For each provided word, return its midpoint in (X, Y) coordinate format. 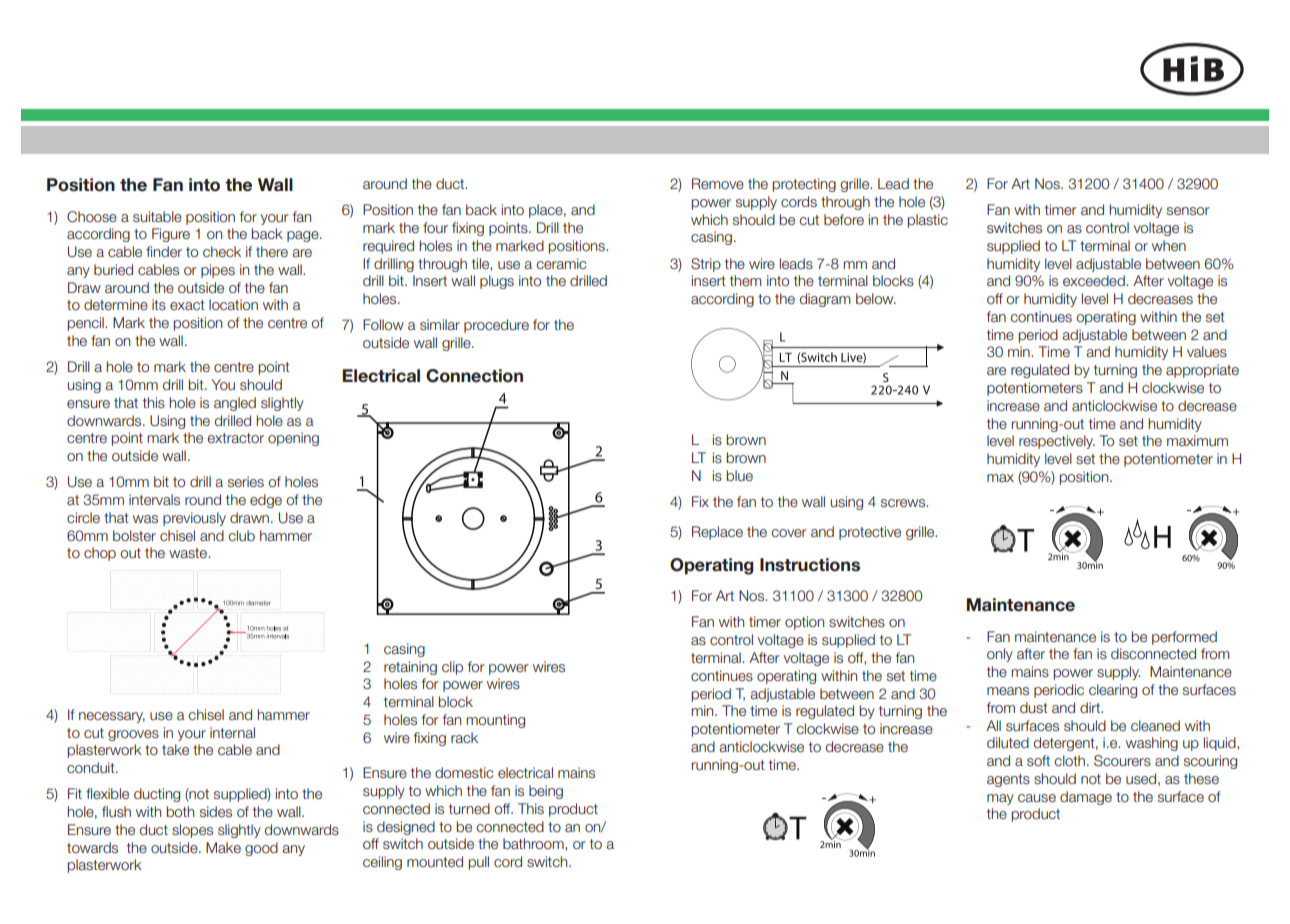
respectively (1057, 442)
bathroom (534, 844)
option (804, 623)
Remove (718, 183)
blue (740, 476)
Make (223, 848)
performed (1184, 638)
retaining (410, 668)
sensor (1188, 211)
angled (235, 404)
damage (1086, 798)
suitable (157, 216)
